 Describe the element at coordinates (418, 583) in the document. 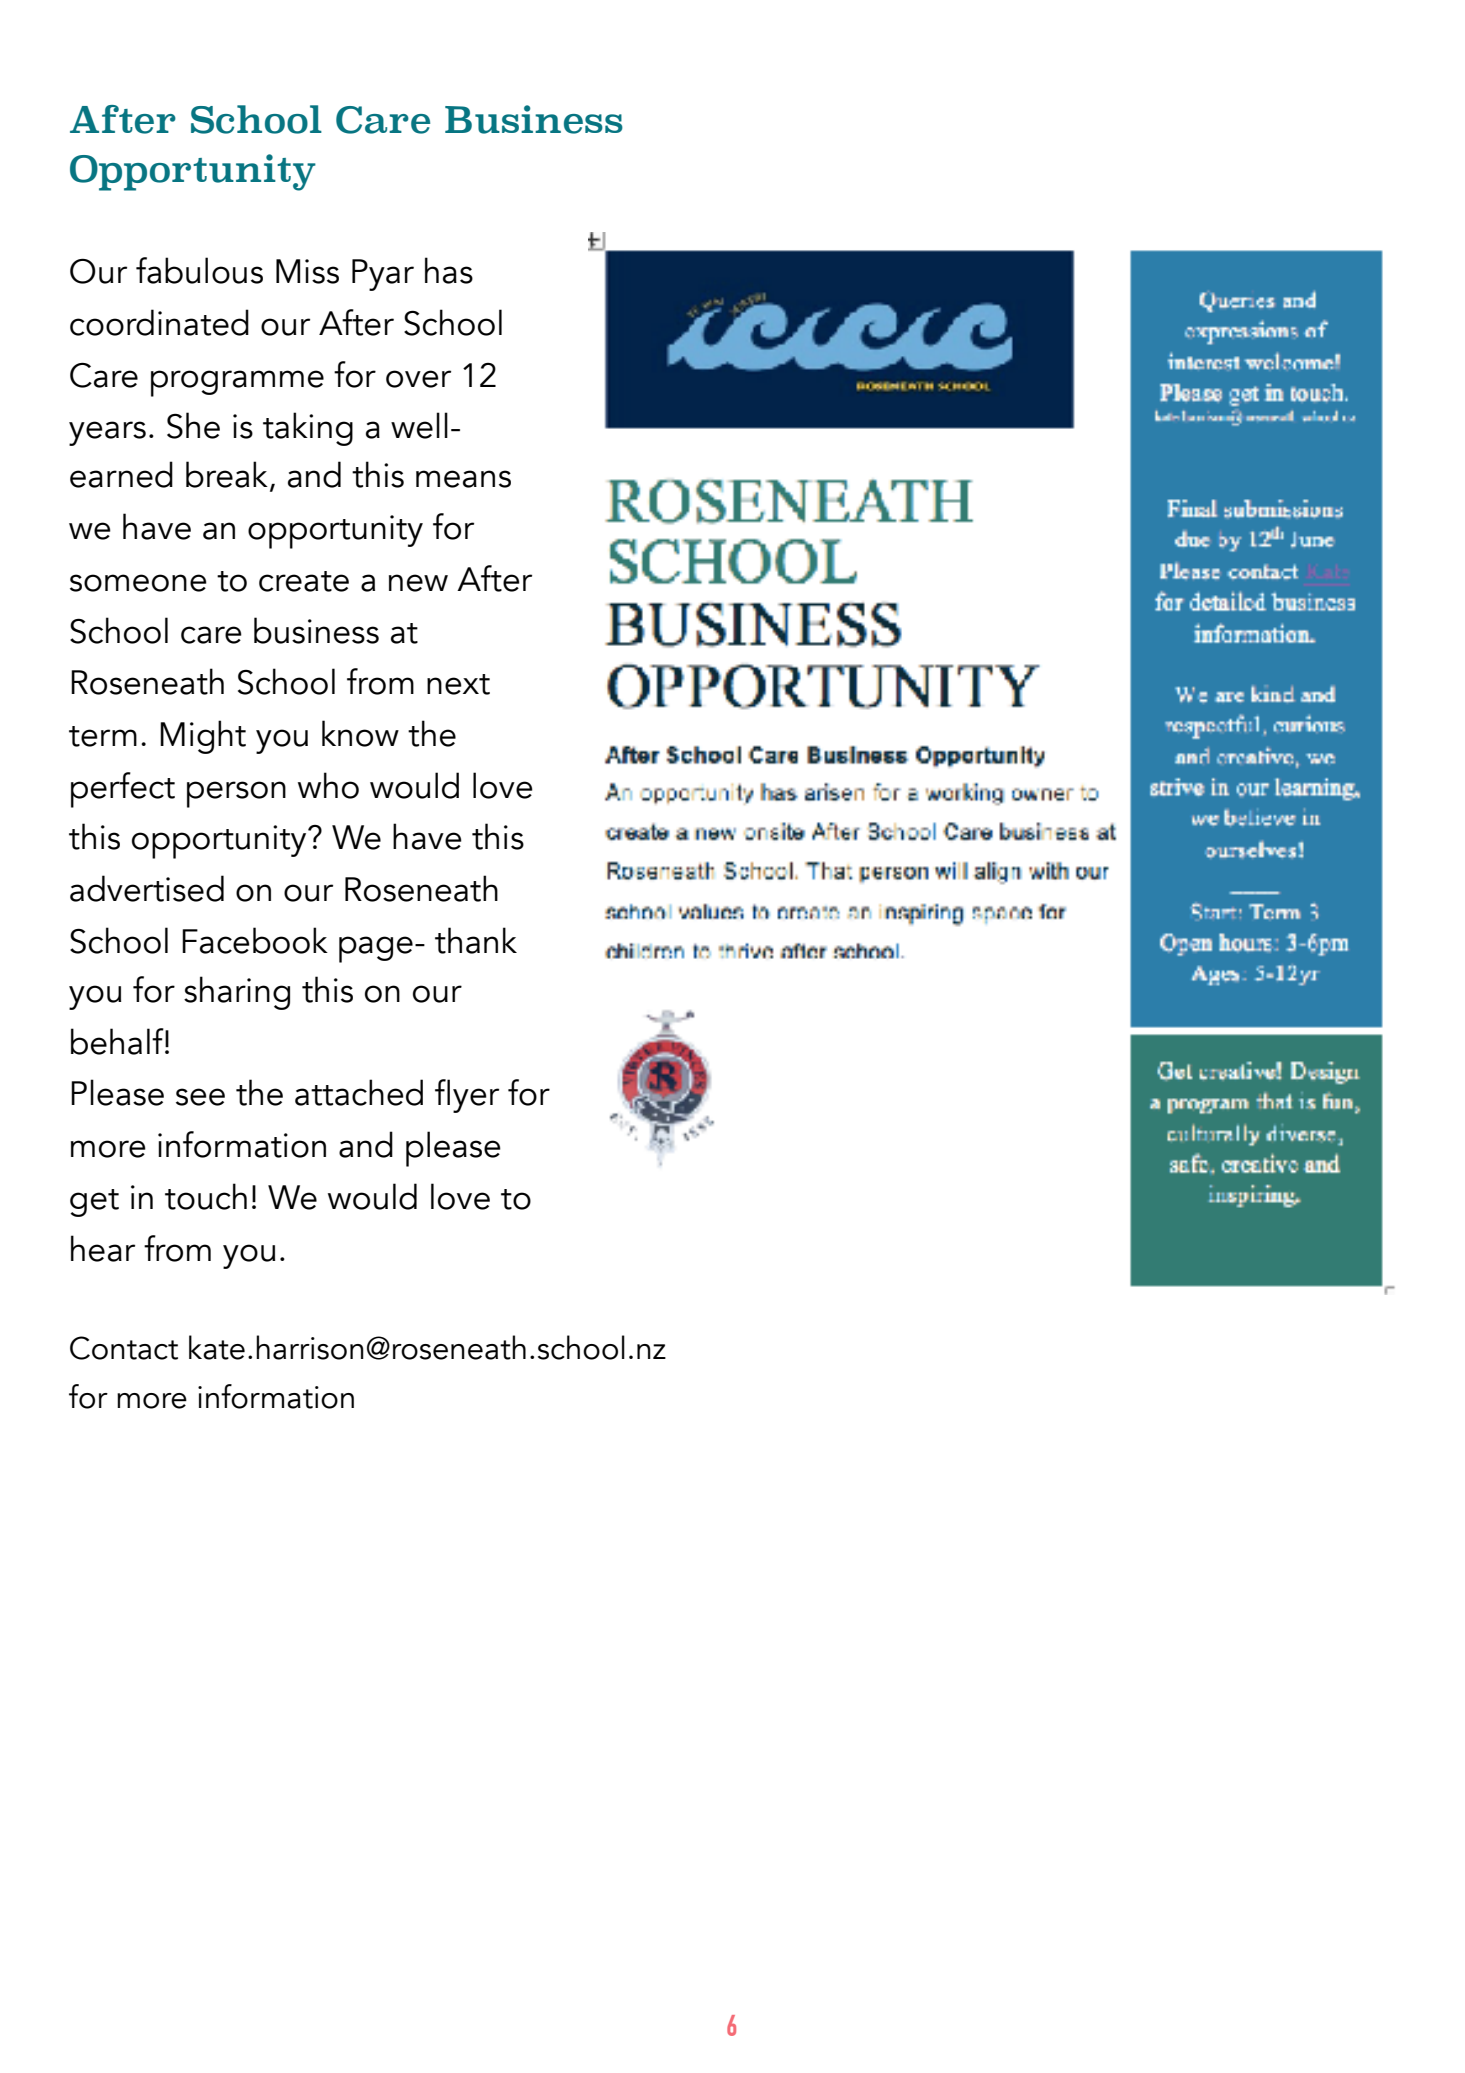

I see `new` at that location.
